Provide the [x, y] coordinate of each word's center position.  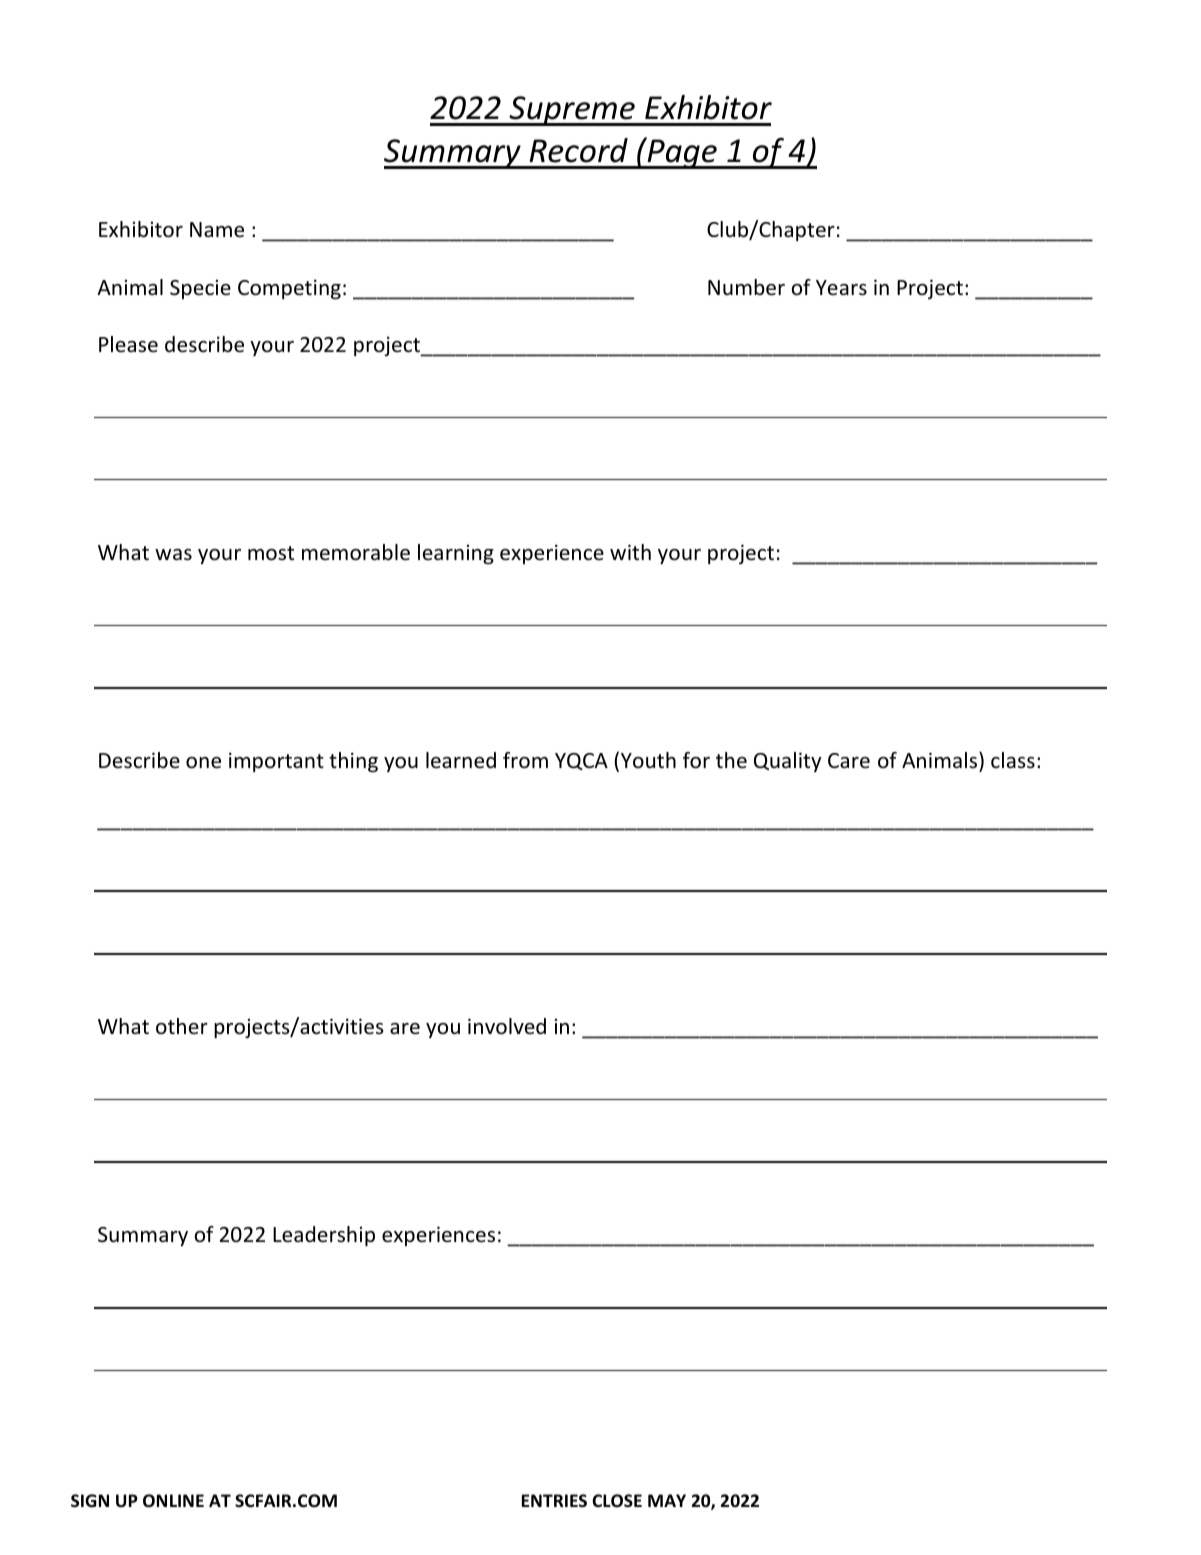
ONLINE [173, 1501]
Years [841, 288]
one [203, 763]
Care [849, 761]
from [525, 760]
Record [578, 150]
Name [217, 230]
